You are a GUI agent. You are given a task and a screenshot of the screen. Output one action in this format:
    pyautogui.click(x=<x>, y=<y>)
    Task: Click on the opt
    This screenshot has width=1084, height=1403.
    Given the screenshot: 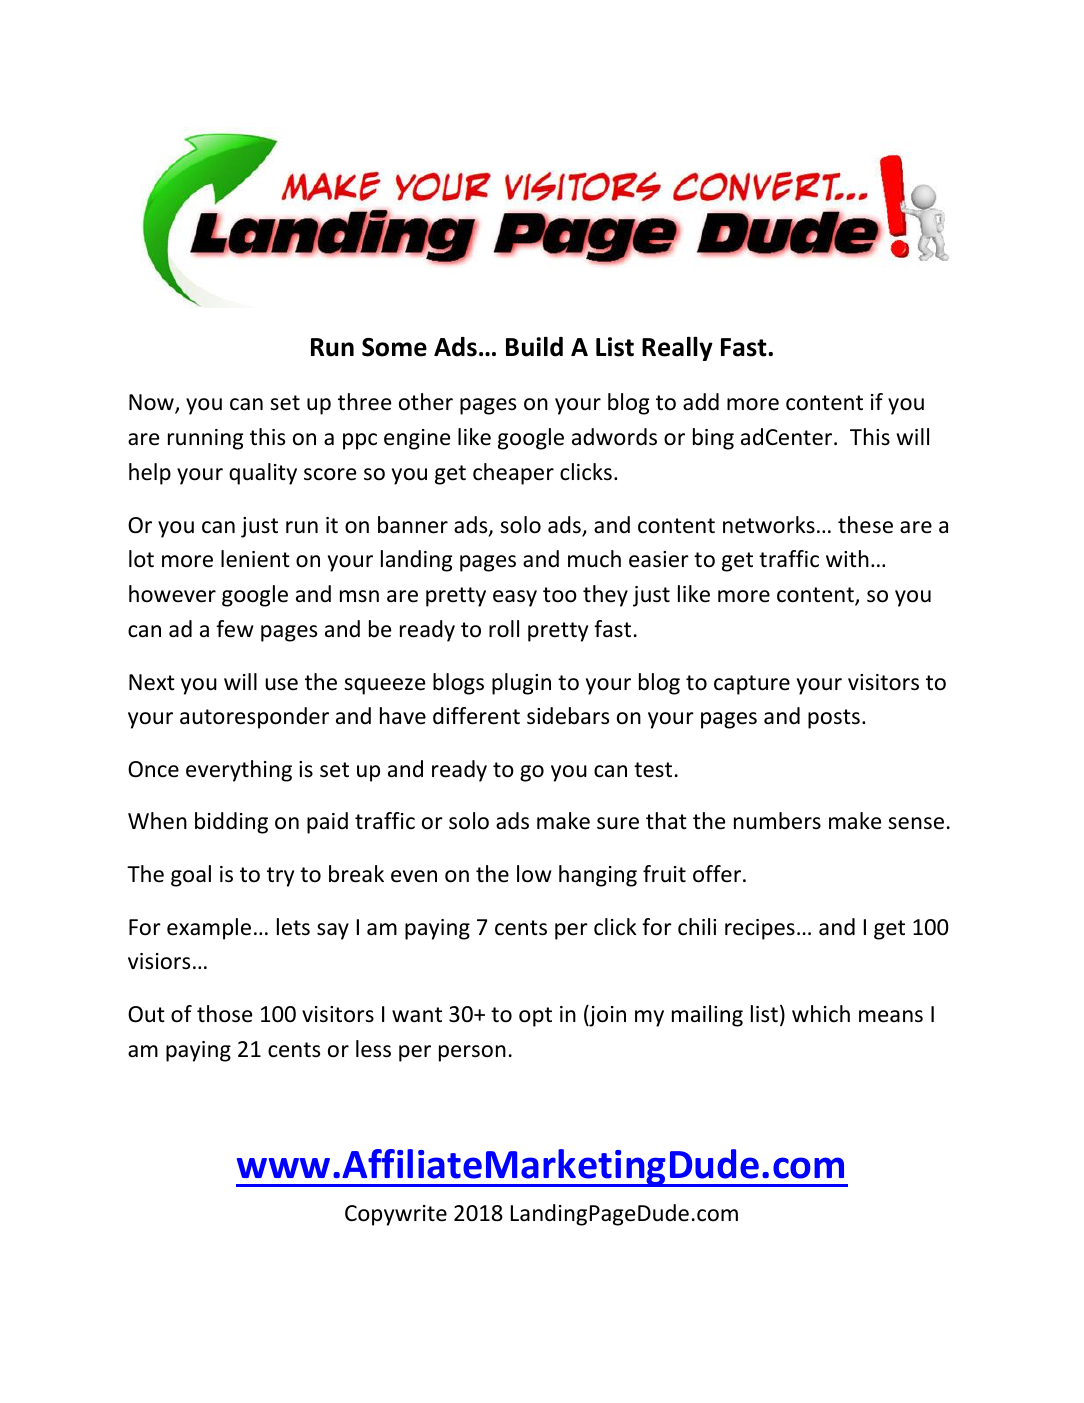 What is the action you would take?
    pyautogui.click(x=535, y=1017)
